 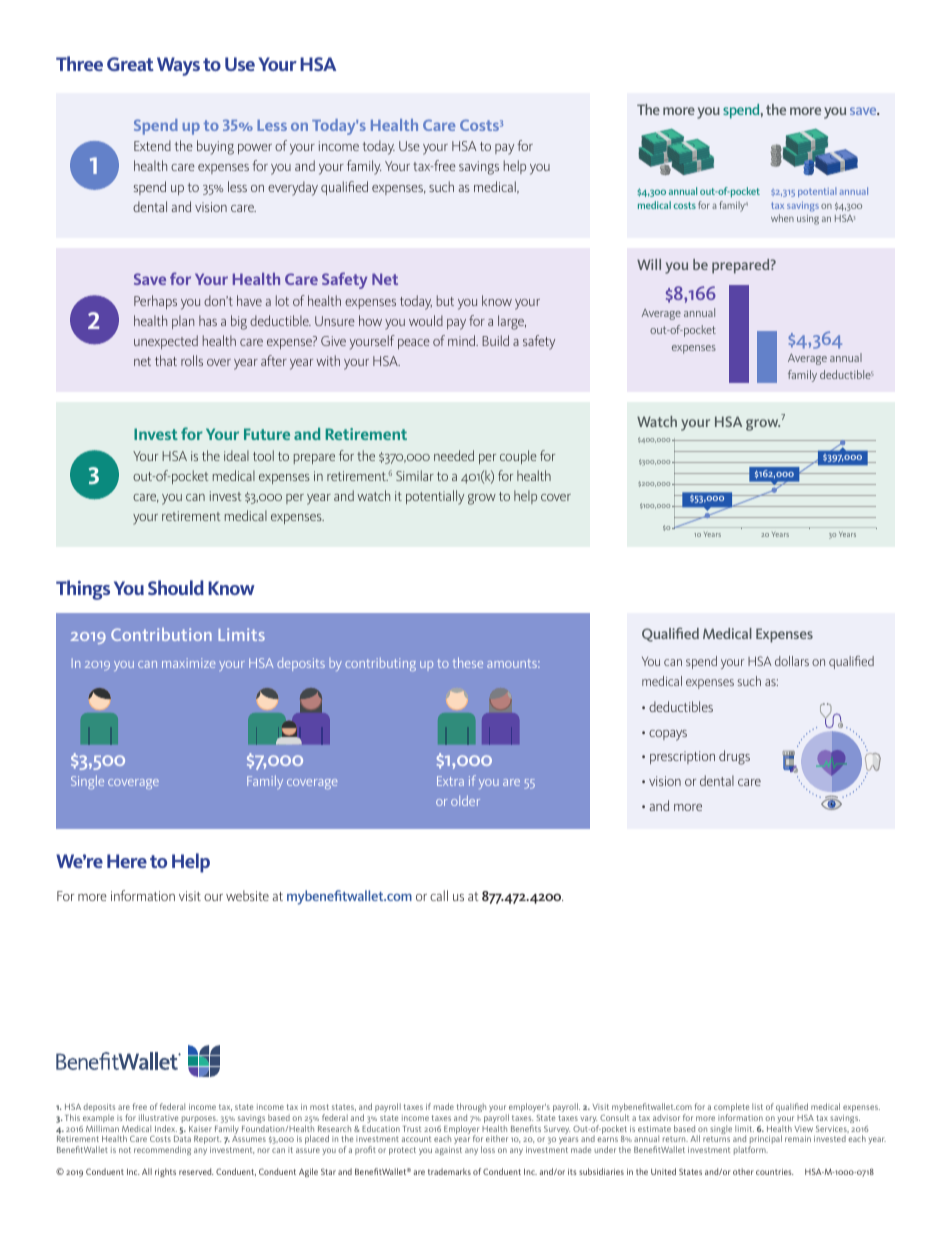 What do you see at coordinates (734, 757) in the image?
I see `drugs` at bounding box center [734, 757].
